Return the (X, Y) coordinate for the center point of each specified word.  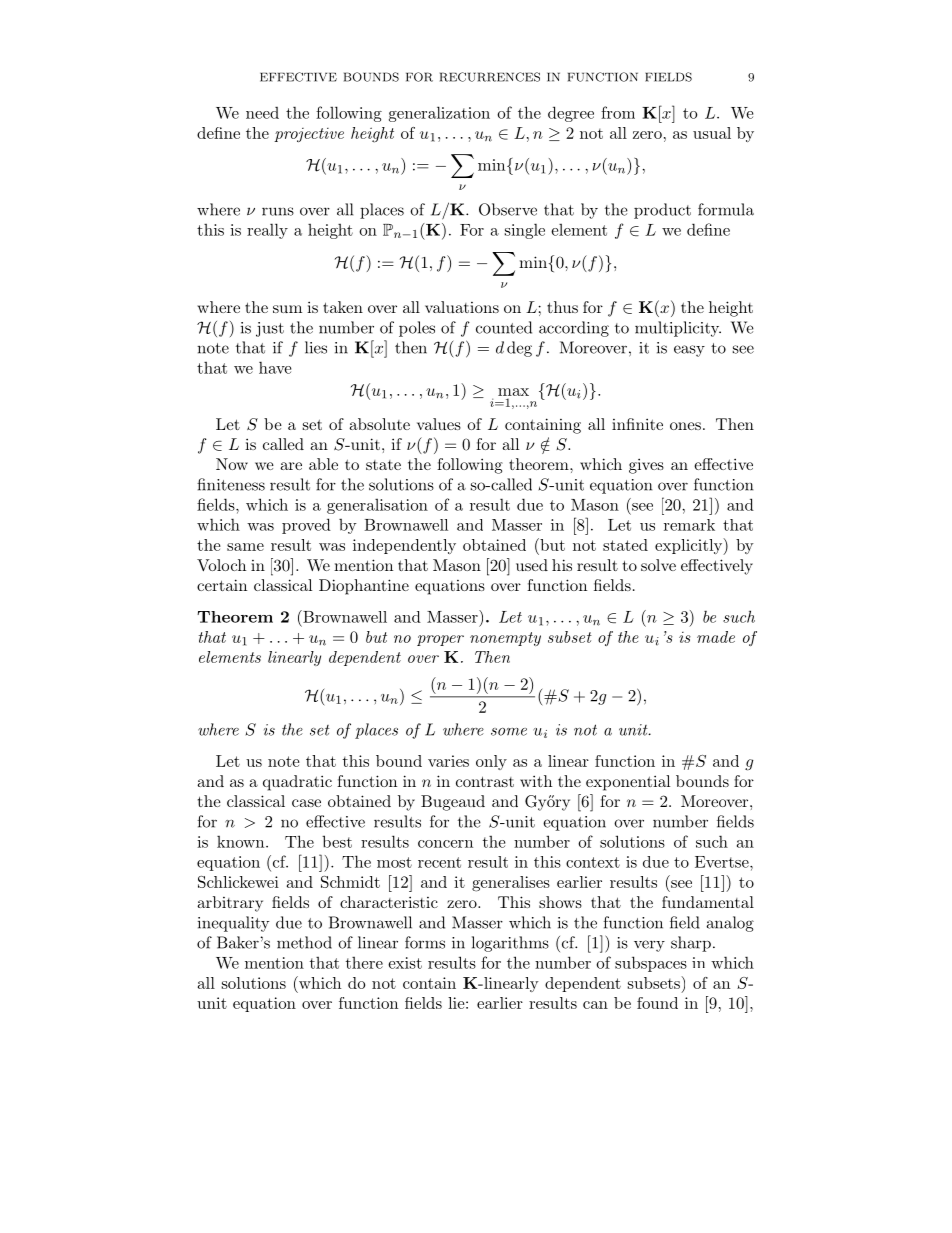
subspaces (651, 964)
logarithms (510, 944)
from (618, 112)
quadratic (297, 783)
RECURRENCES (490, 77)
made (716, 637)
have (275, 367)
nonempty (505, 639)
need (262, 112)
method (304, 942)
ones (685, 426)
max (513, 392)
